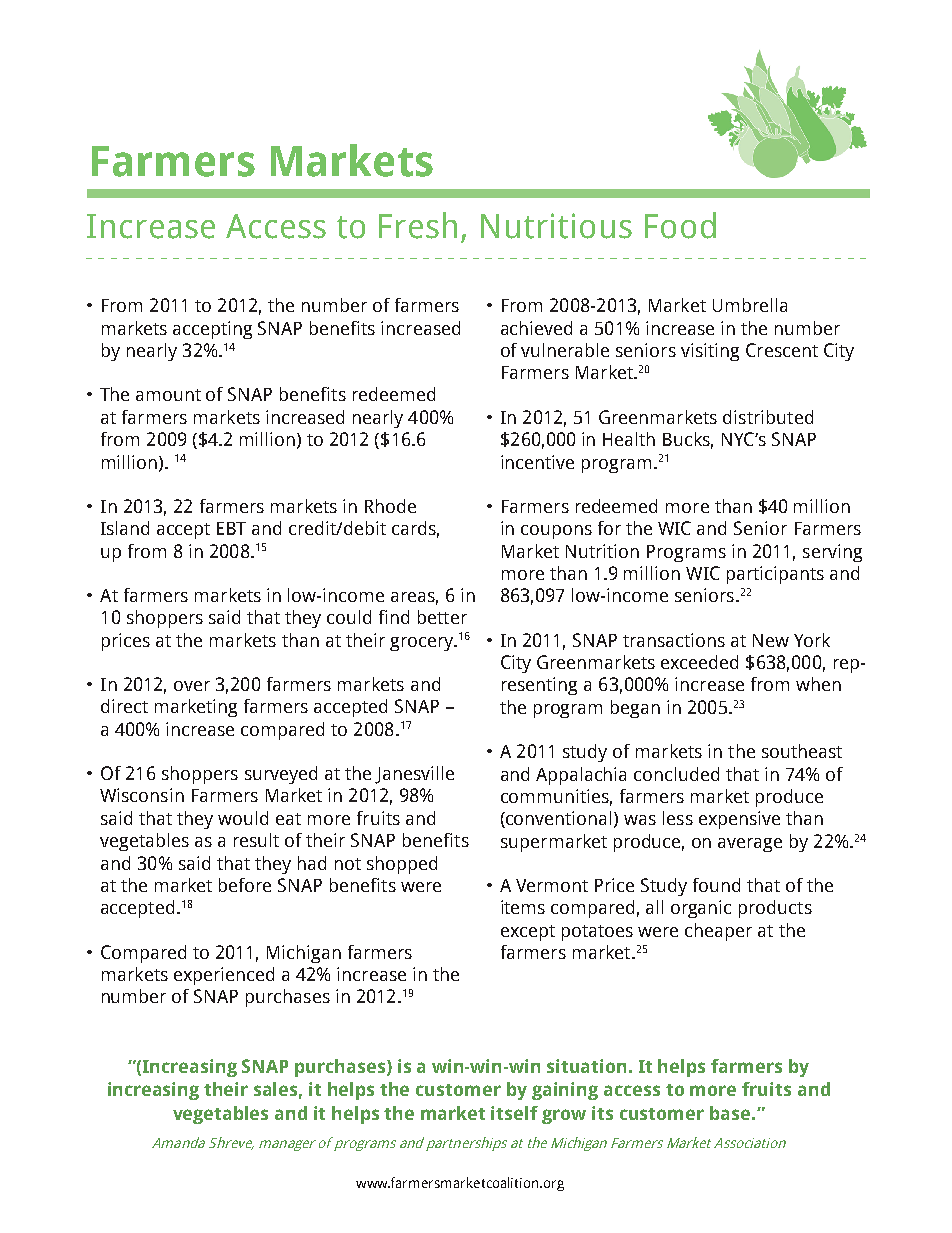 This screenshot has height=1233, width=952. I want to click on Fresh, so click(418, 225).
